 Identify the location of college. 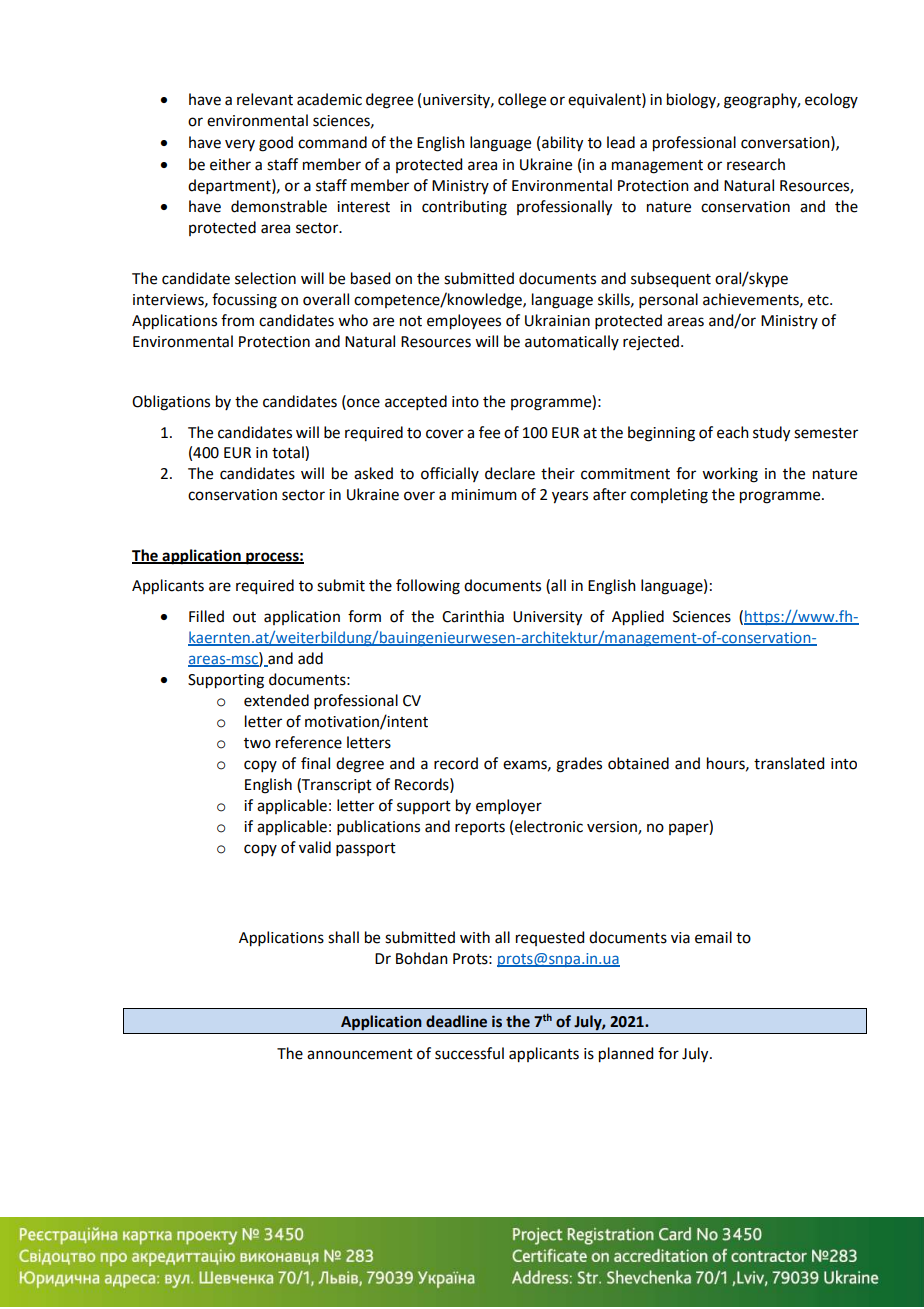
(522, 101).
